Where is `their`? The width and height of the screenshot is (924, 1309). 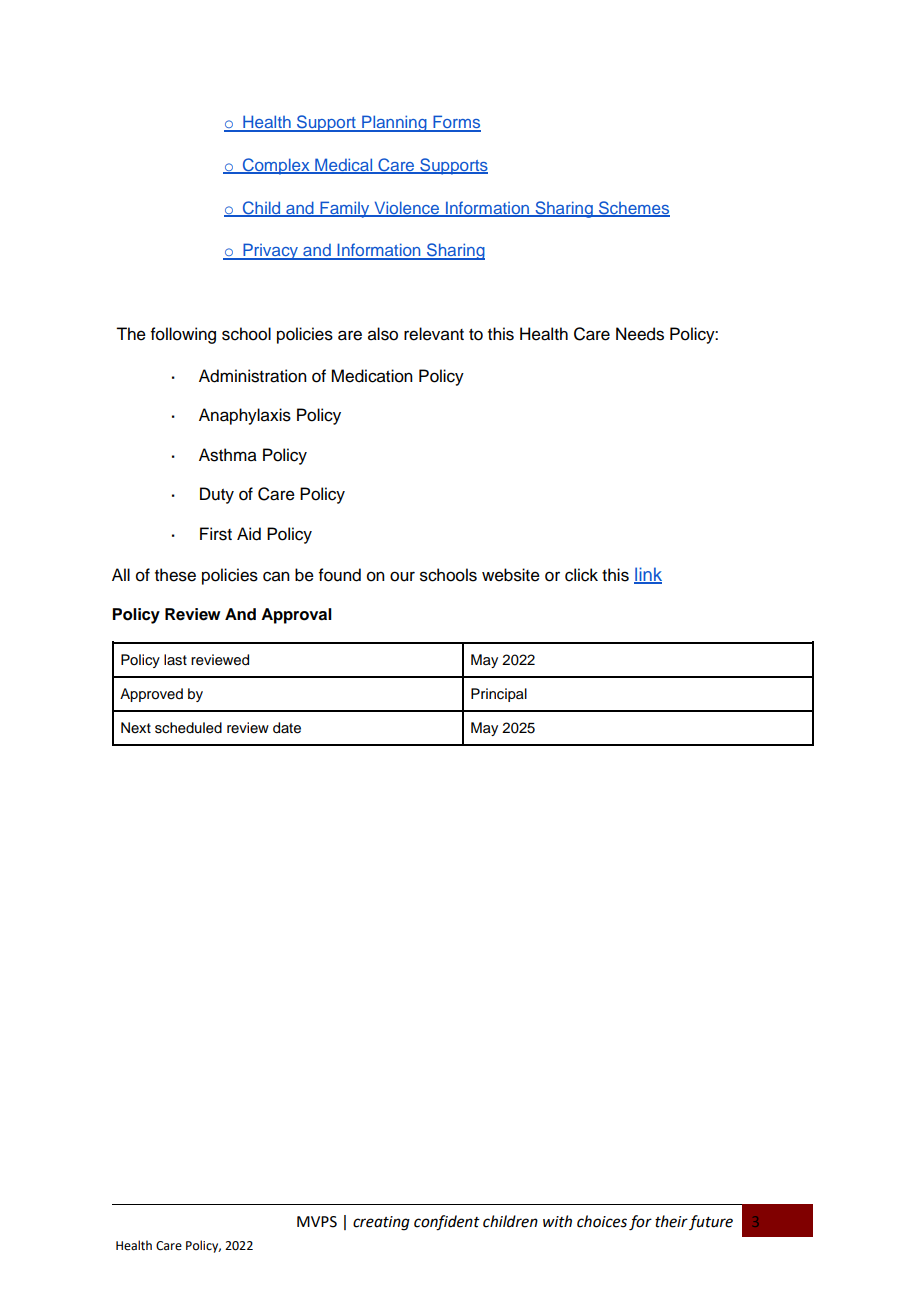 their is located at coordinates (671, 1221).
